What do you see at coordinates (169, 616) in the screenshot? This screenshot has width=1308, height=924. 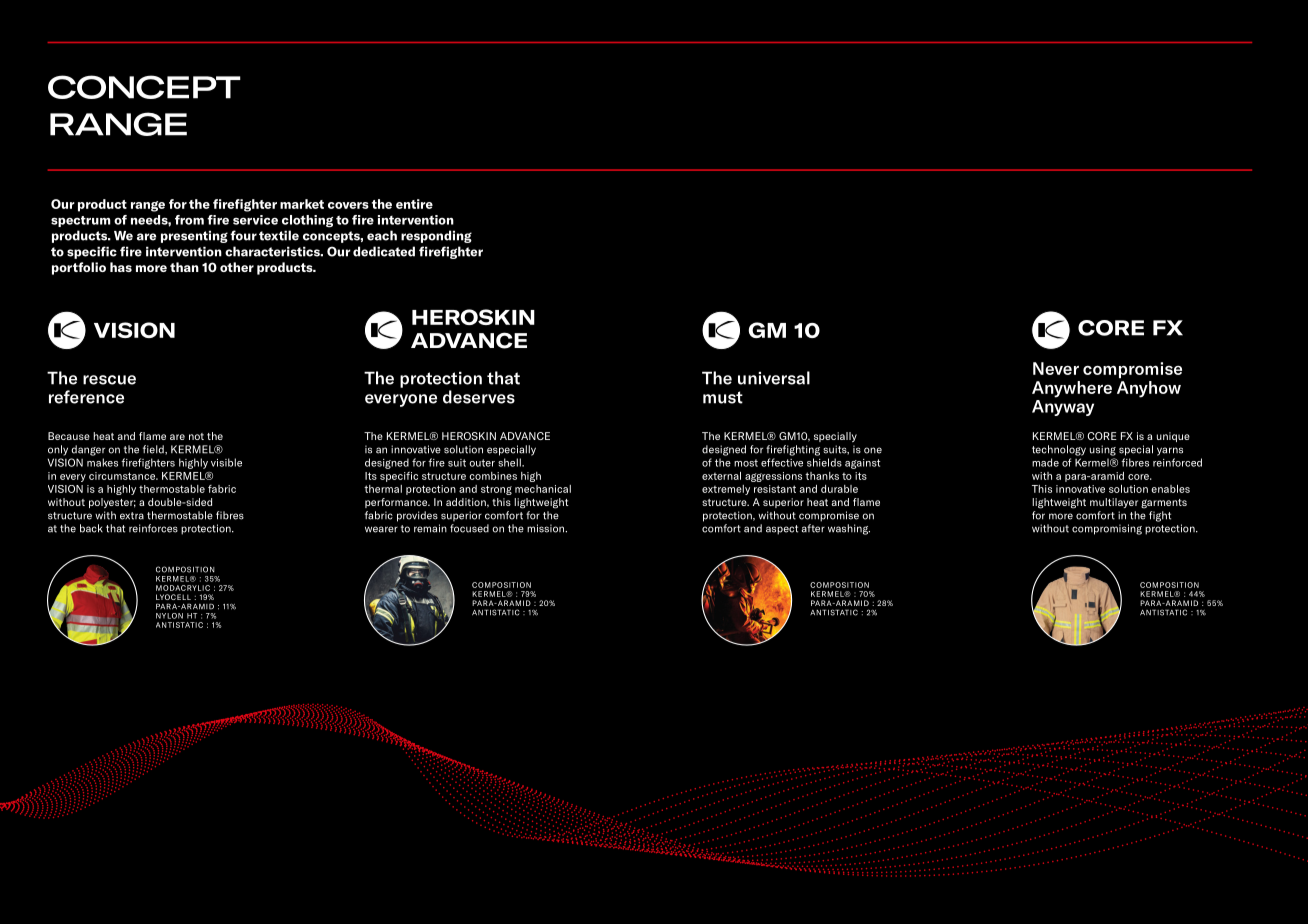 I see `NYLON` at bounding box center [169, 616].
